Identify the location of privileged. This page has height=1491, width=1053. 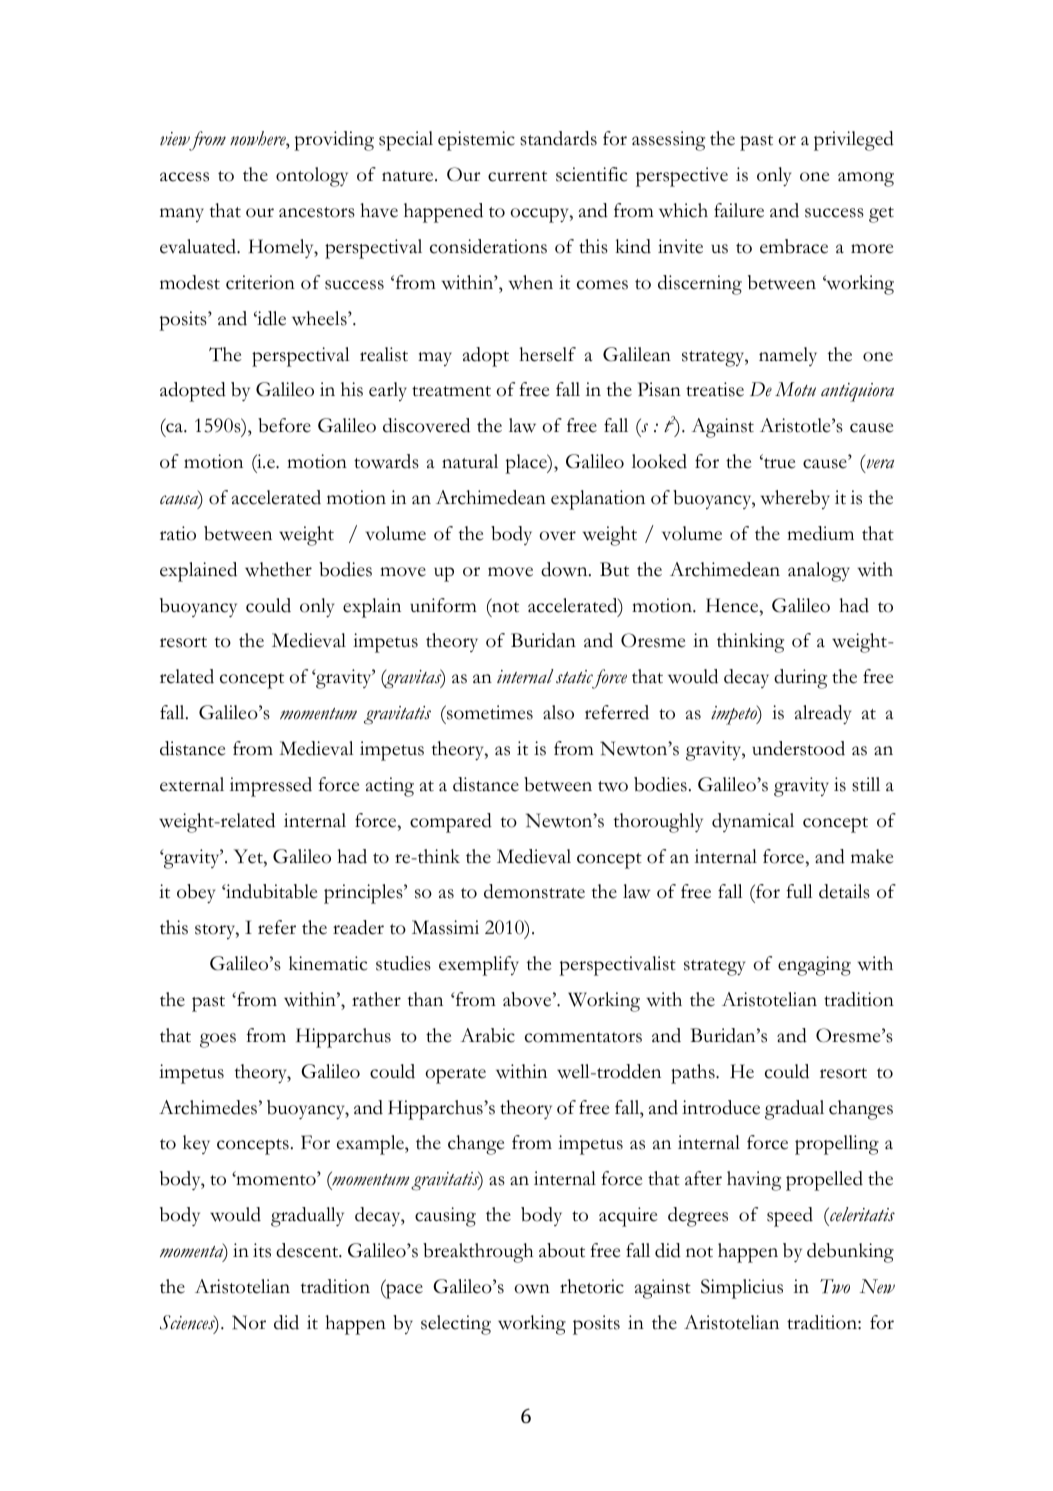
(854, 141).
